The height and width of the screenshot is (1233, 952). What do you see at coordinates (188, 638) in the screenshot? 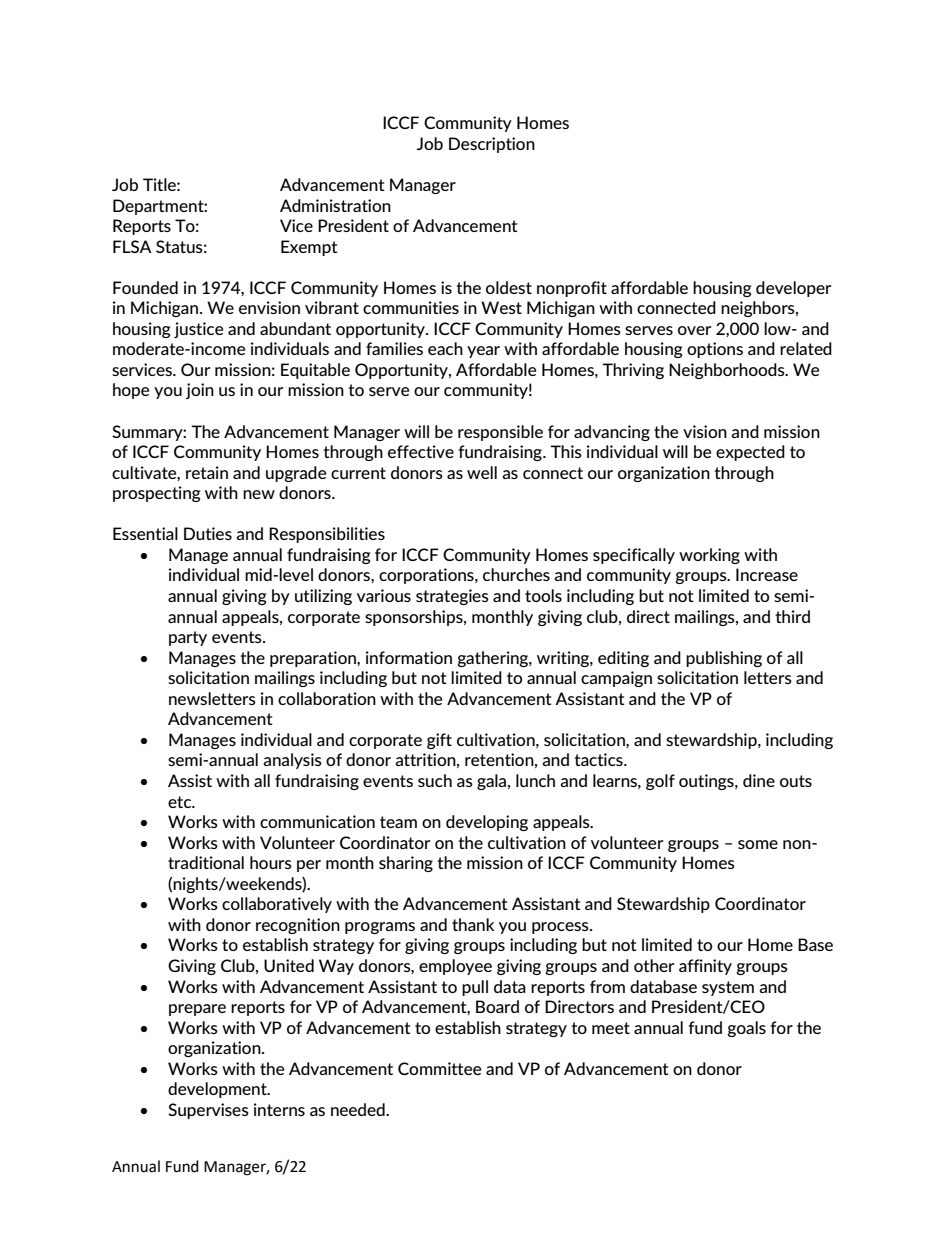
I see `party` at bounding box center [188, 638].
